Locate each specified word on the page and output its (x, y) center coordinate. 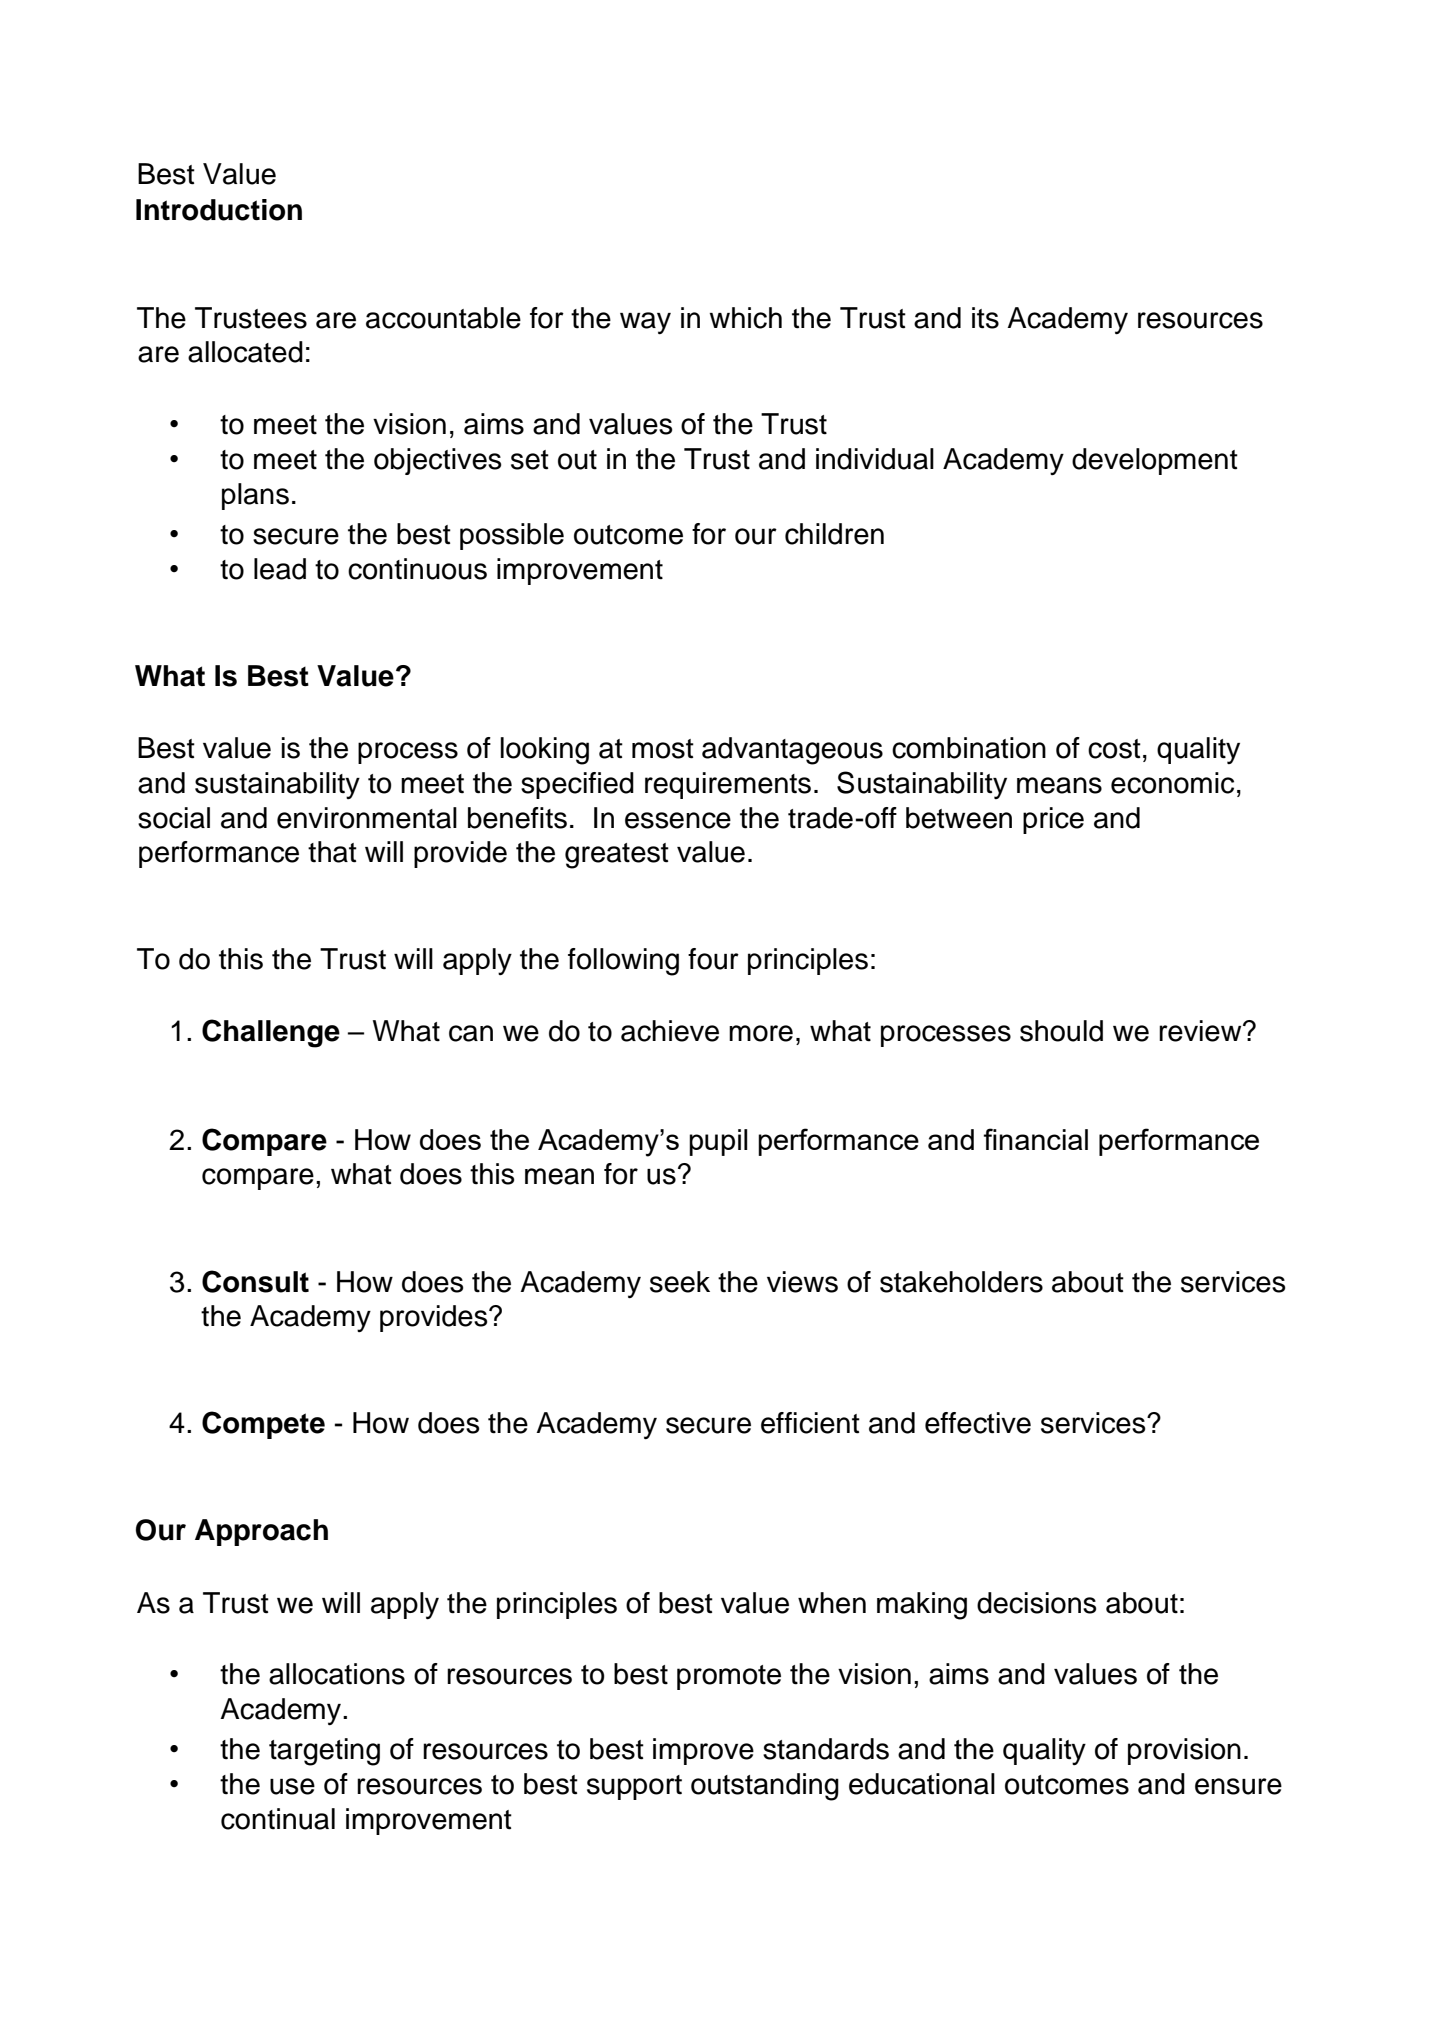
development (1155, 461)
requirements (728, 785)
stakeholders (961, 1282)
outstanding (765, 1787)
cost (1114, 749)
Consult (255, 1281)
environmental (367, 818)
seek (680, 1282)
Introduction (219, 210)
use (292, 1786)
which (745, 318)
